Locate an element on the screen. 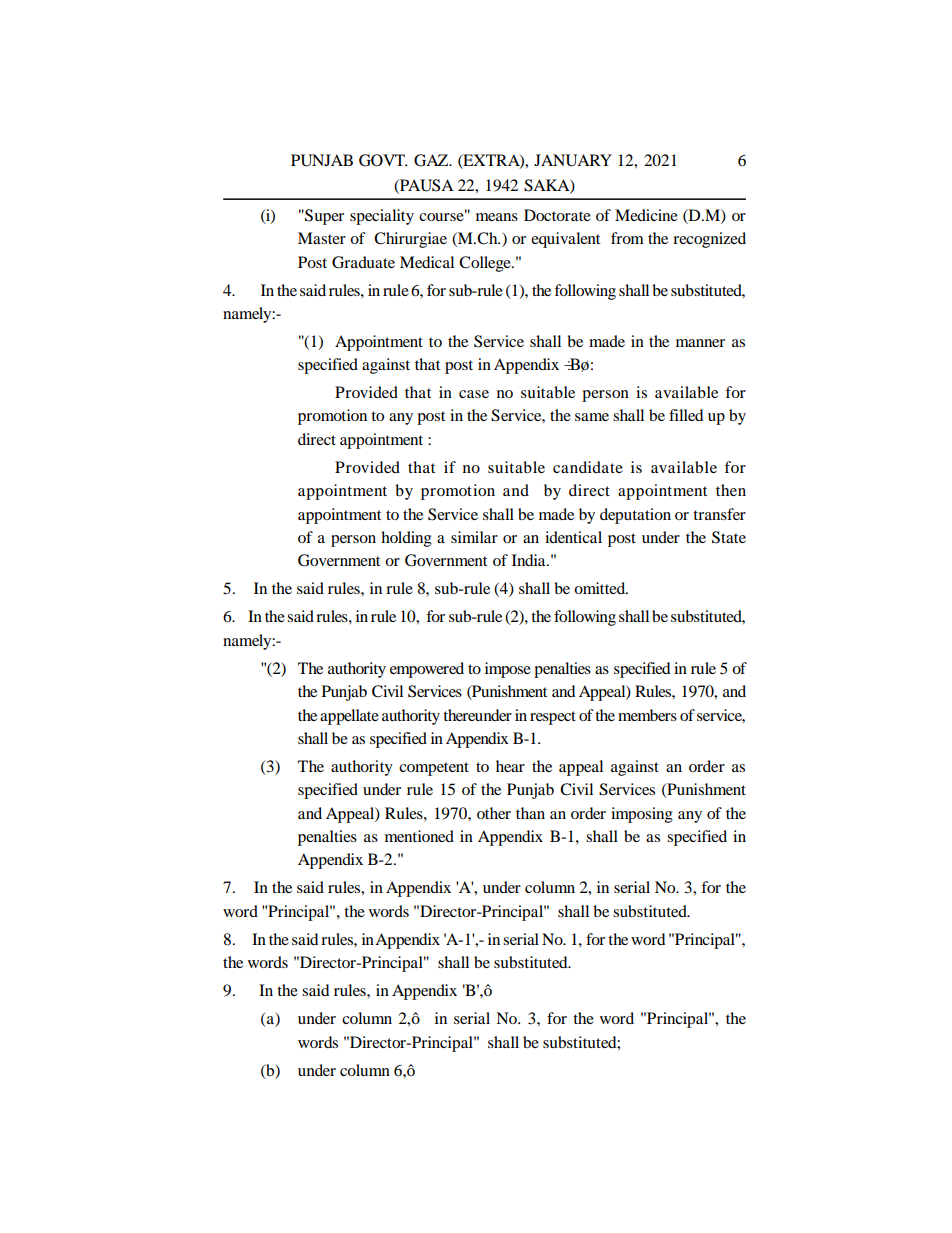 Image resolution: width=952 pixels, height=1233 pixels. case is located at coordinates (474, 394).
